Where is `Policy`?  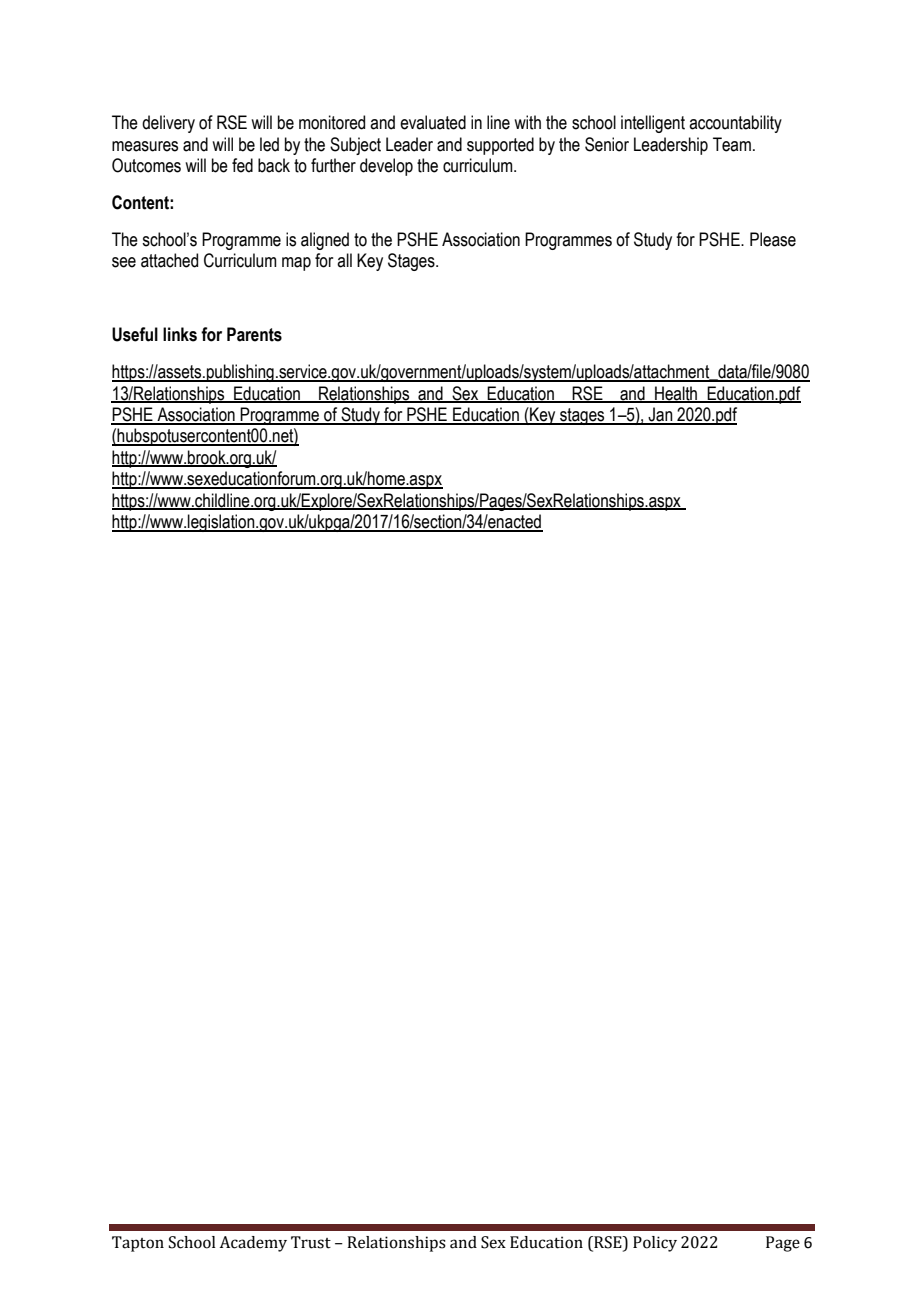
Policy is located at coordinates (655, 1244).
